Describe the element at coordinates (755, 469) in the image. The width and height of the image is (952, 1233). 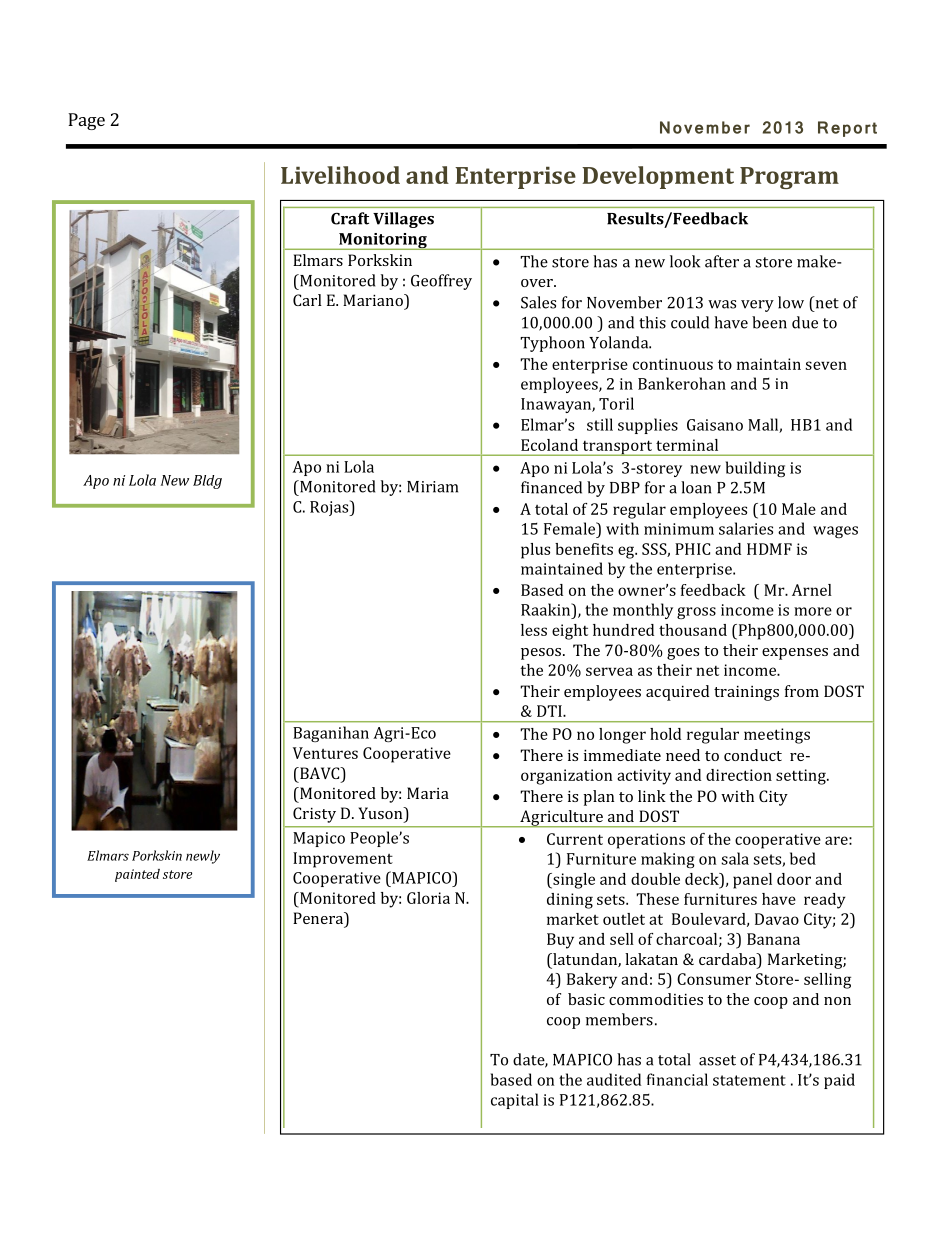
I see `building` at that location.
